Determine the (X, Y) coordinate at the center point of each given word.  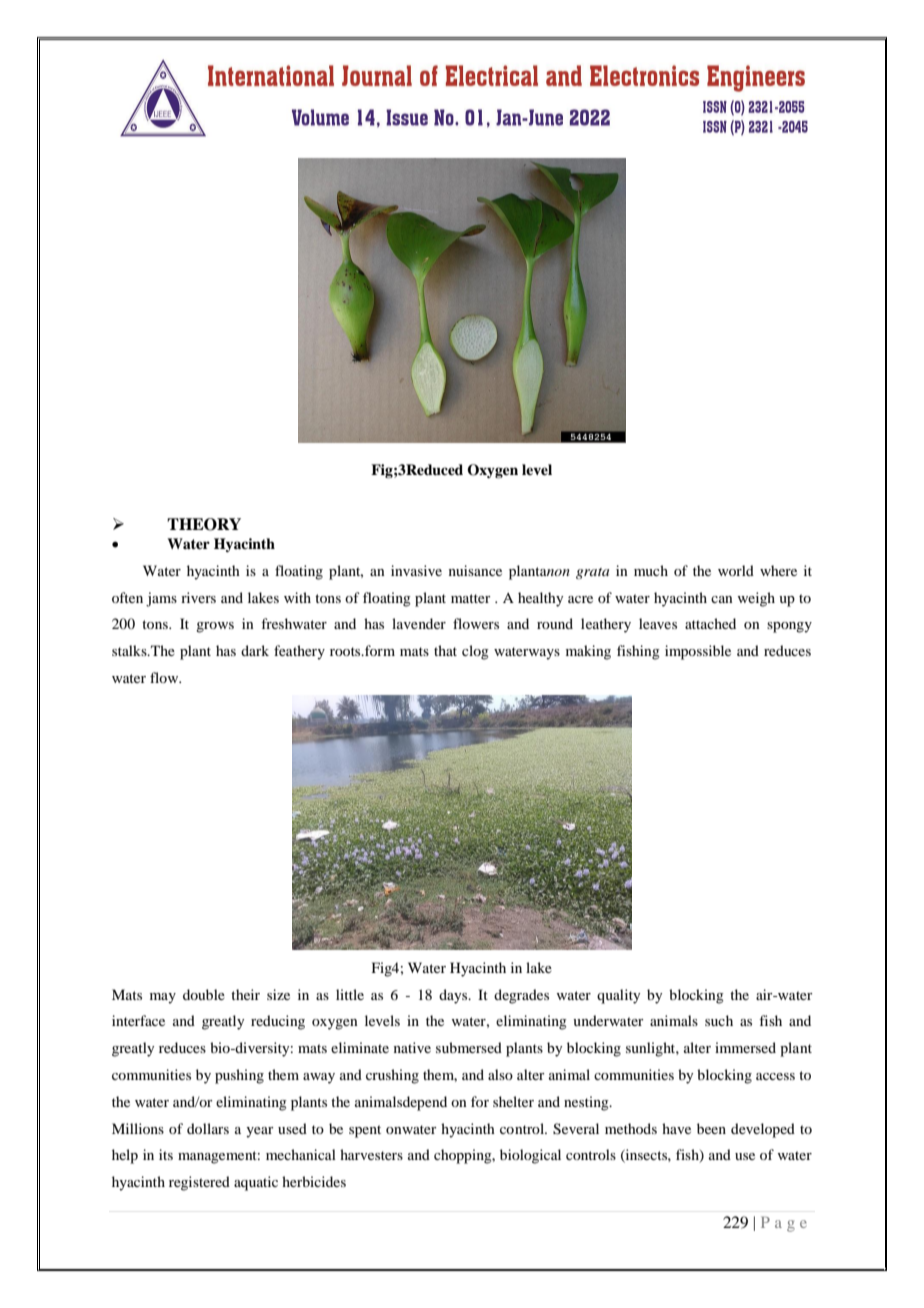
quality (618, 996)
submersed (469, 1047)
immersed (745, 1047)
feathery (299, 652)
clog (475, 652)
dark (255, 650)
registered (199, 1183)
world (736, 570)
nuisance (475, 570)
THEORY (204, 524)
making (588, 652)
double (204, 994)
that (445, 650)
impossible (698, 652)
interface (138, 1020)
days (454, 996)
